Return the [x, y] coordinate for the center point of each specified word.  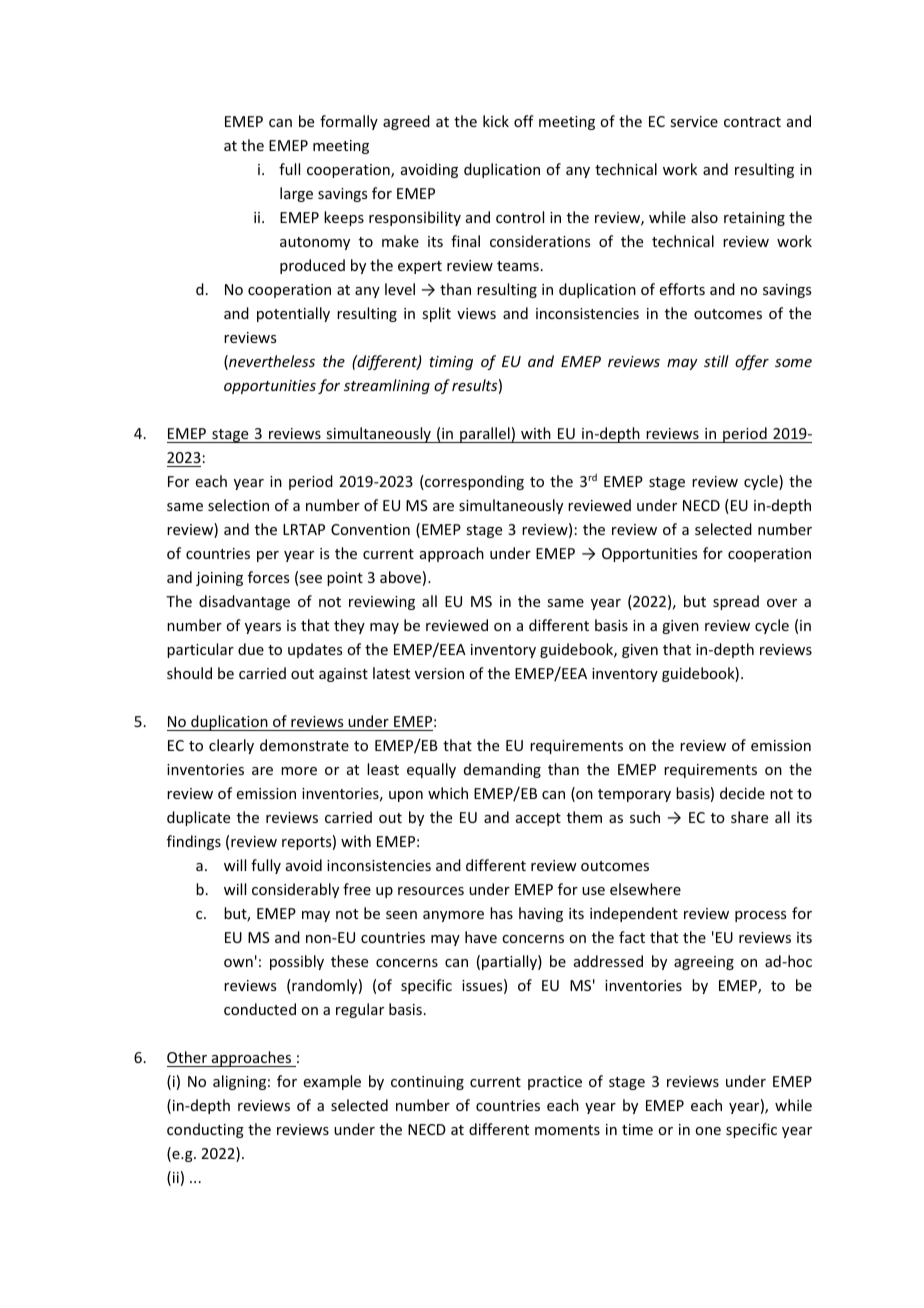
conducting [205, 1130]
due [251, 649]
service [694, 121]
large [296, 194]
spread [736, 602]
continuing [427, 1083]
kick [496, 121]
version [439, 673]
